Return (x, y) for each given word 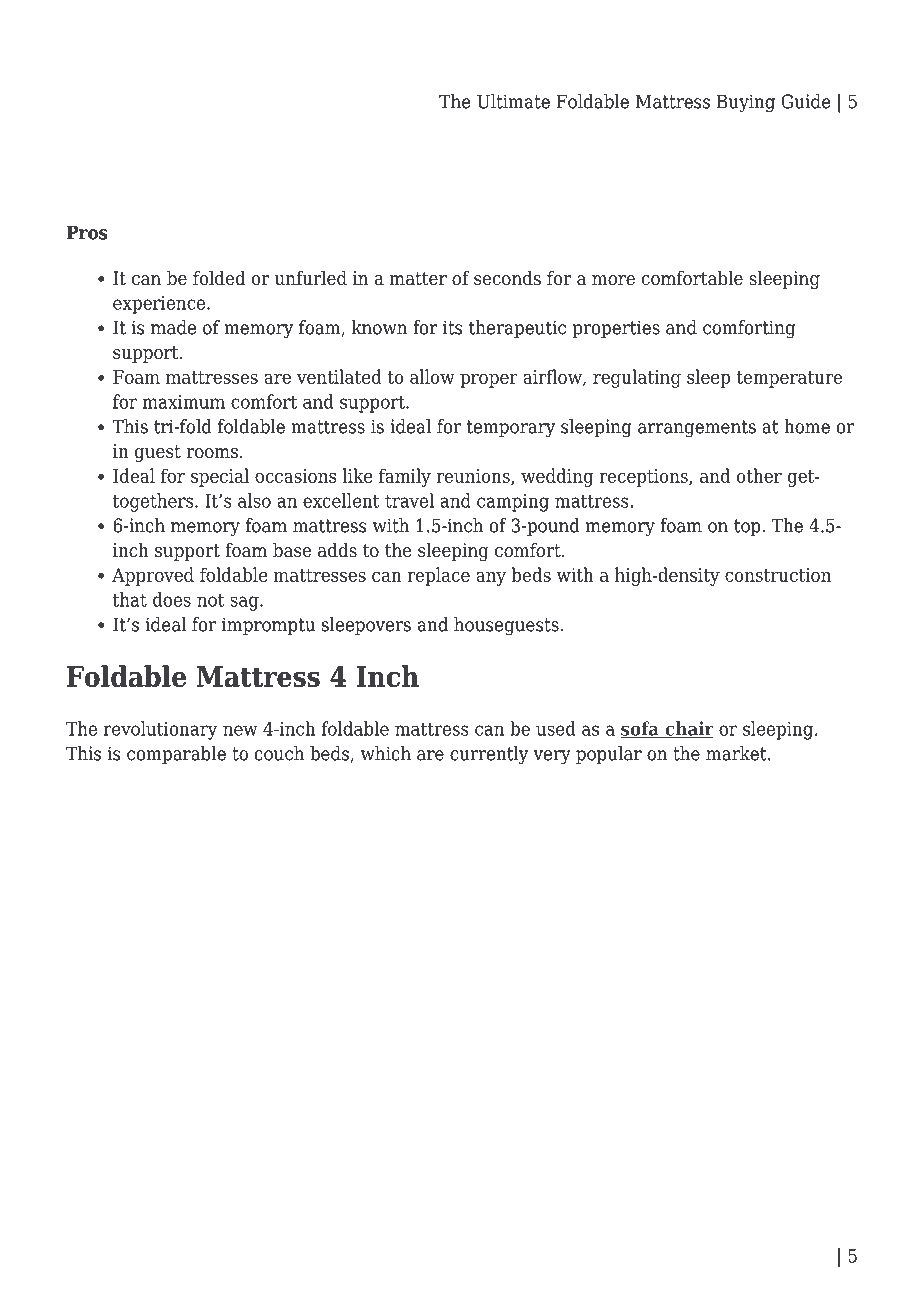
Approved (153, 576)
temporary (511, 429)
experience (160, 305)
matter (418, 279)
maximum (184, 402)
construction (778, 575)
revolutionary (160, 730)
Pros (87, 232)
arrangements (697, 429)
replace (438, 576)
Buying (746, 103)
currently (489, 755)
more (613, 280)
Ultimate (513, 101)
